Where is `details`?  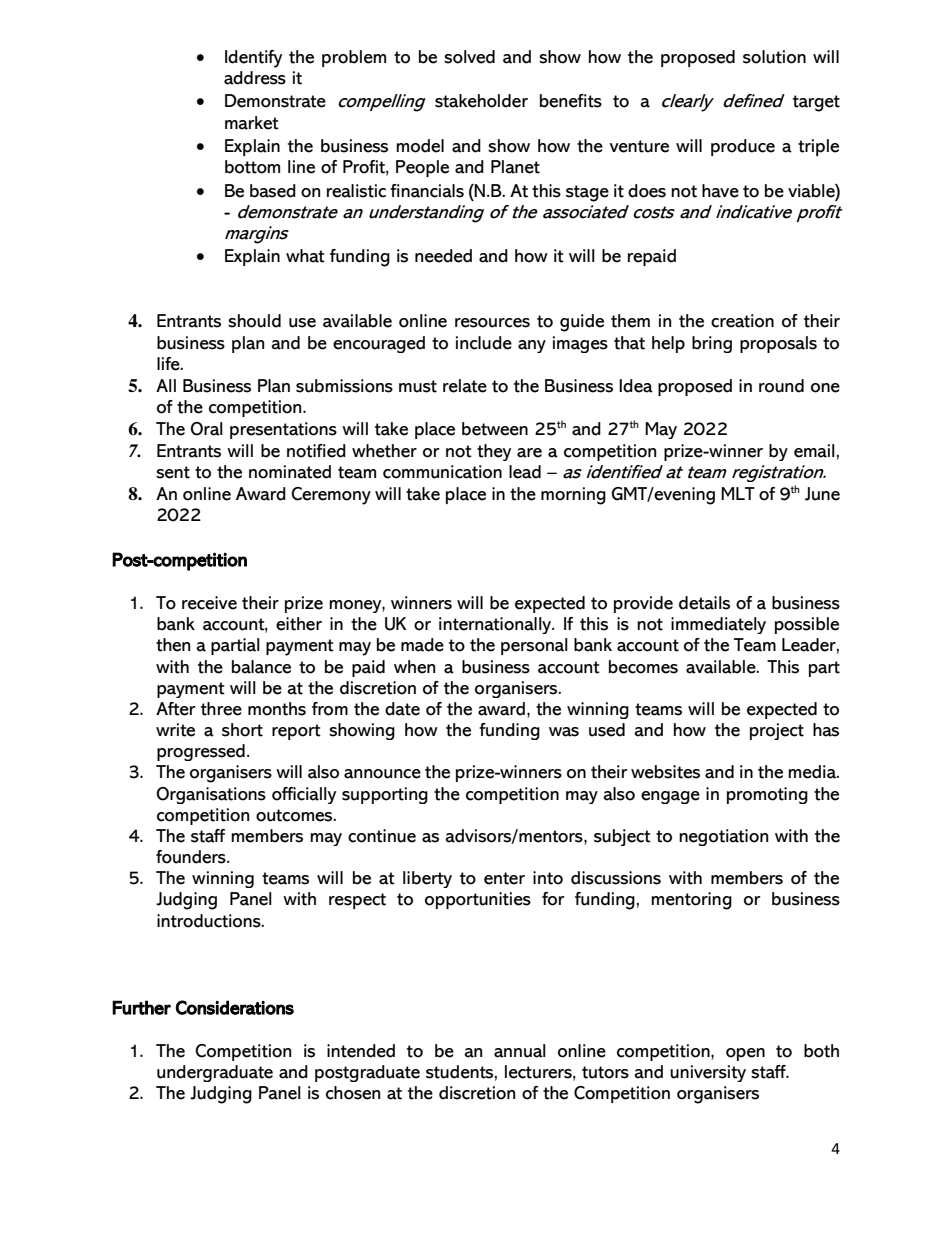
details is located at coordinates (704, 603).
